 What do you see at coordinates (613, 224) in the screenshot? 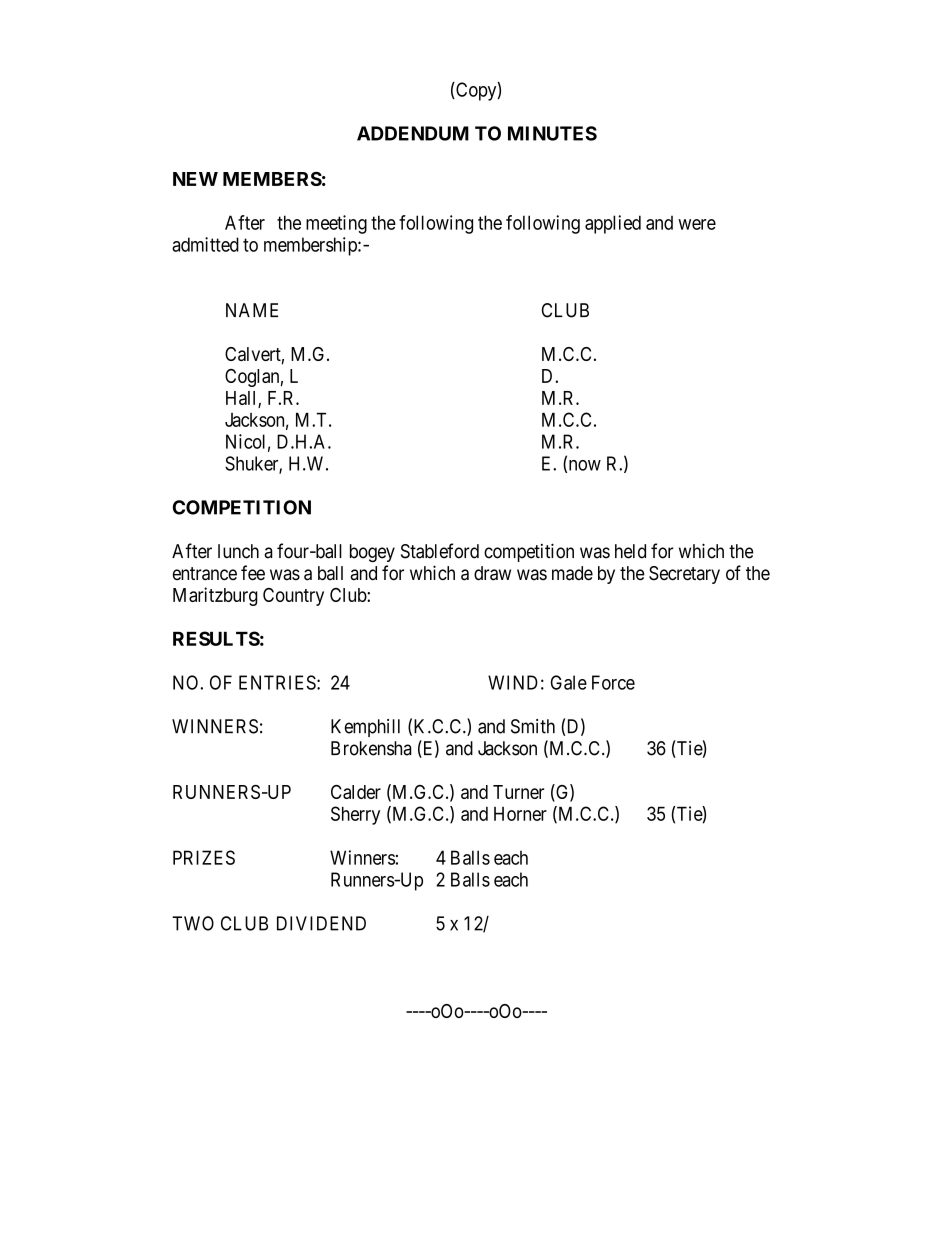
I see `applied` at bounding box center [613, 224].
